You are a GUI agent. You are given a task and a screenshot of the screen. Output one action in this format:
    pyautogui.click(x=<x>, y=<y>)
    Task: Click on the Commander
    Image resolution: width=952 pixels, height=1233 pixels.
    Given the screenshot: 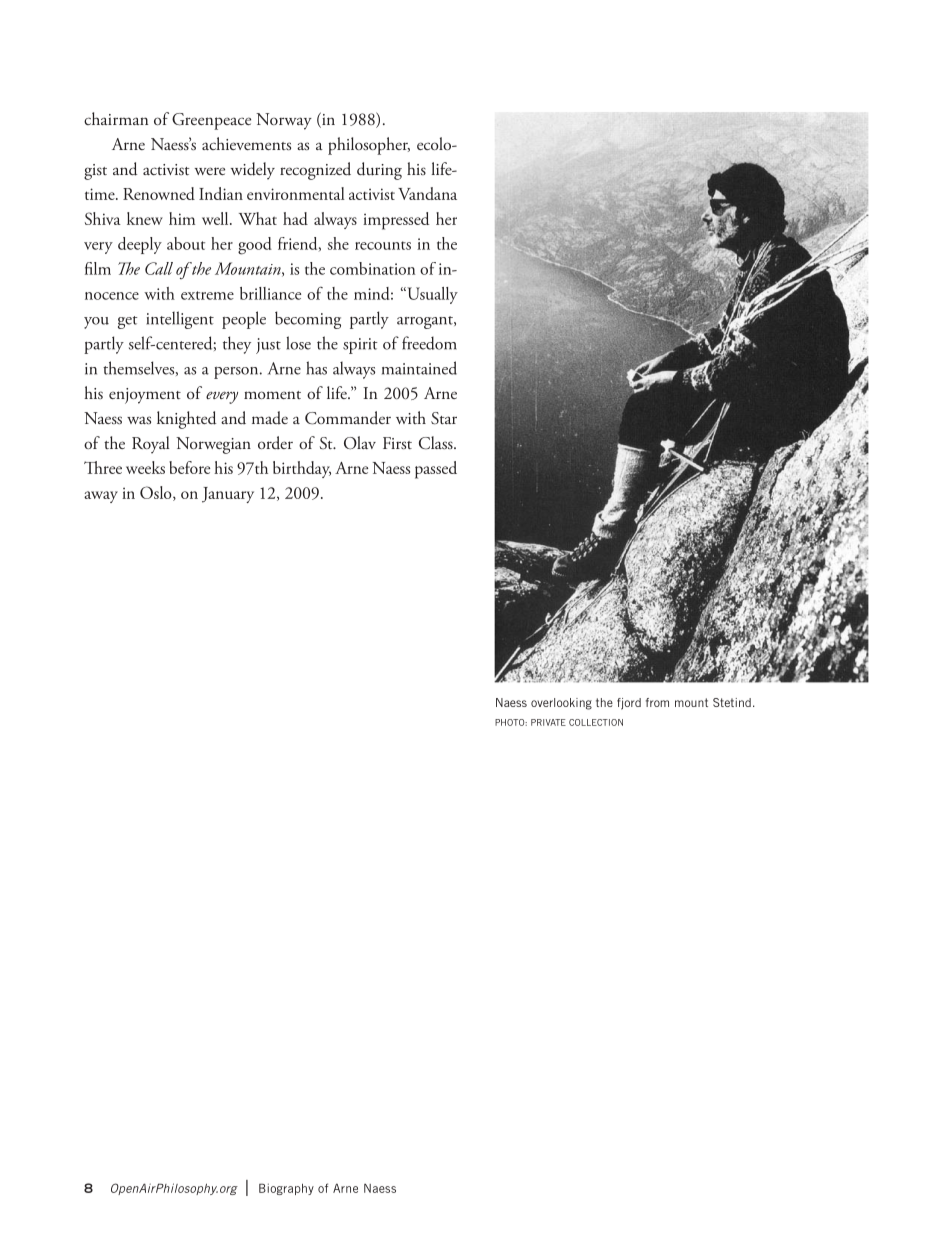 What is the action you would take?
    pyautogui.click(x=348, y=418)
